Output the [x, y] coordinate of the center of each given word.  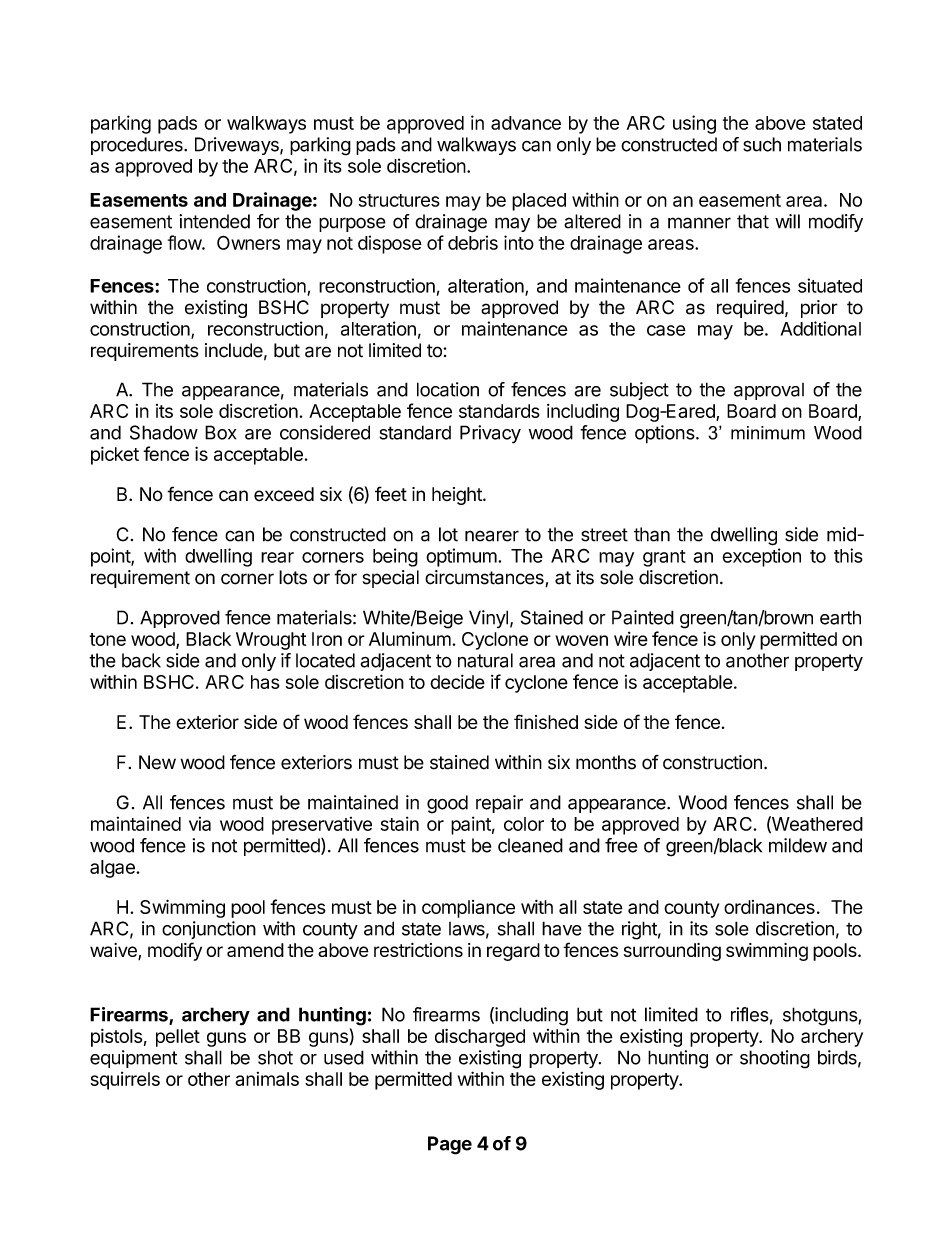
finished [546, 721]
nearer [492, 536]
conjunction [209, 930]
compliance [468, 909]
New [157, 762]
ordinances [769, 907]
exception [761, 557]
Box [221, 432]
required [750, 309]
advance [526, 123]
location [448, 389]
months [606, 762]
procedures [138, 146]
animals [267, 1079]
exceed [284, 494]
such [762, 144]
